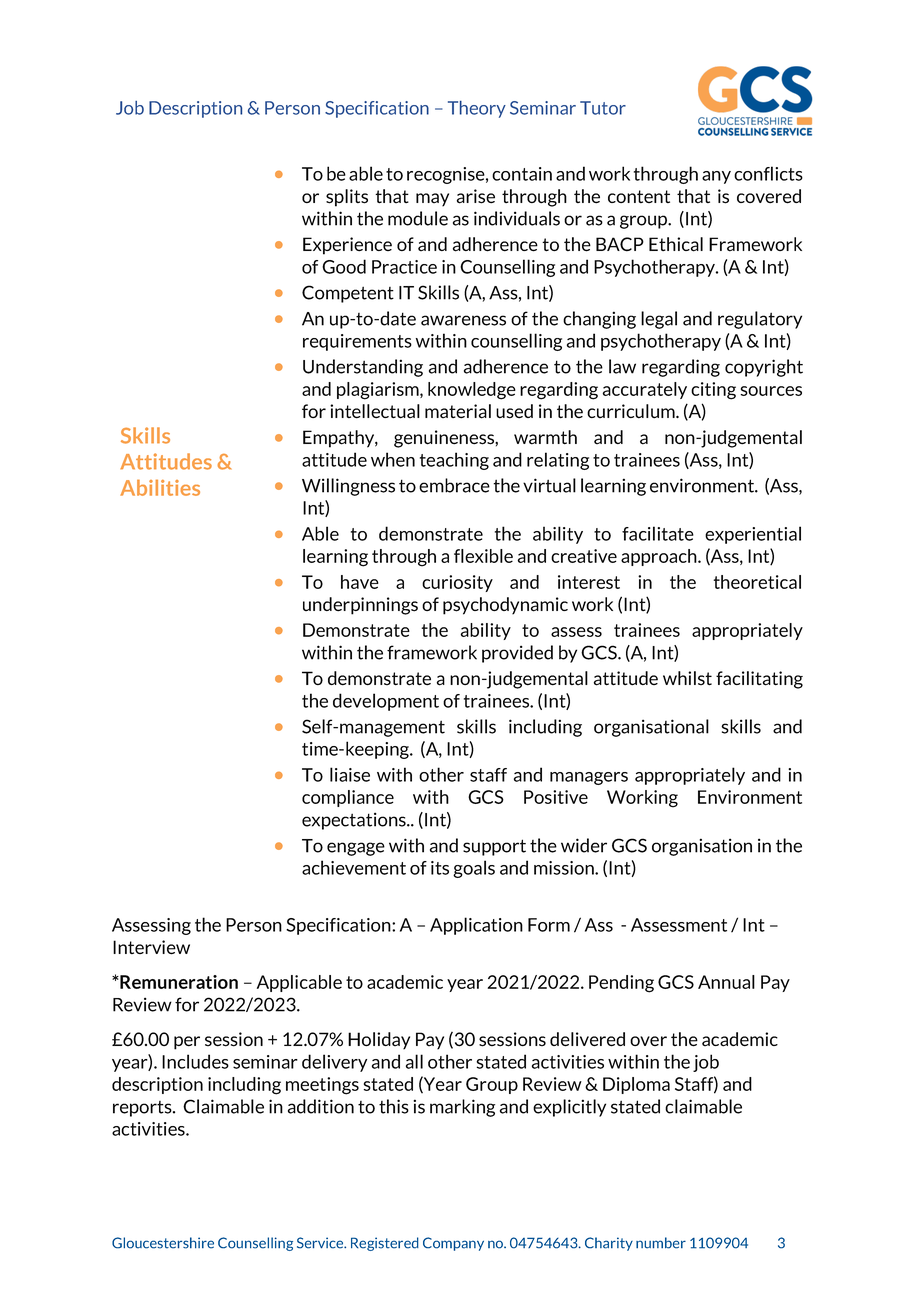  What do you see at coordinates (474, 869) in the screenshot?
I see `goals` at bounding box center [474, 869].
